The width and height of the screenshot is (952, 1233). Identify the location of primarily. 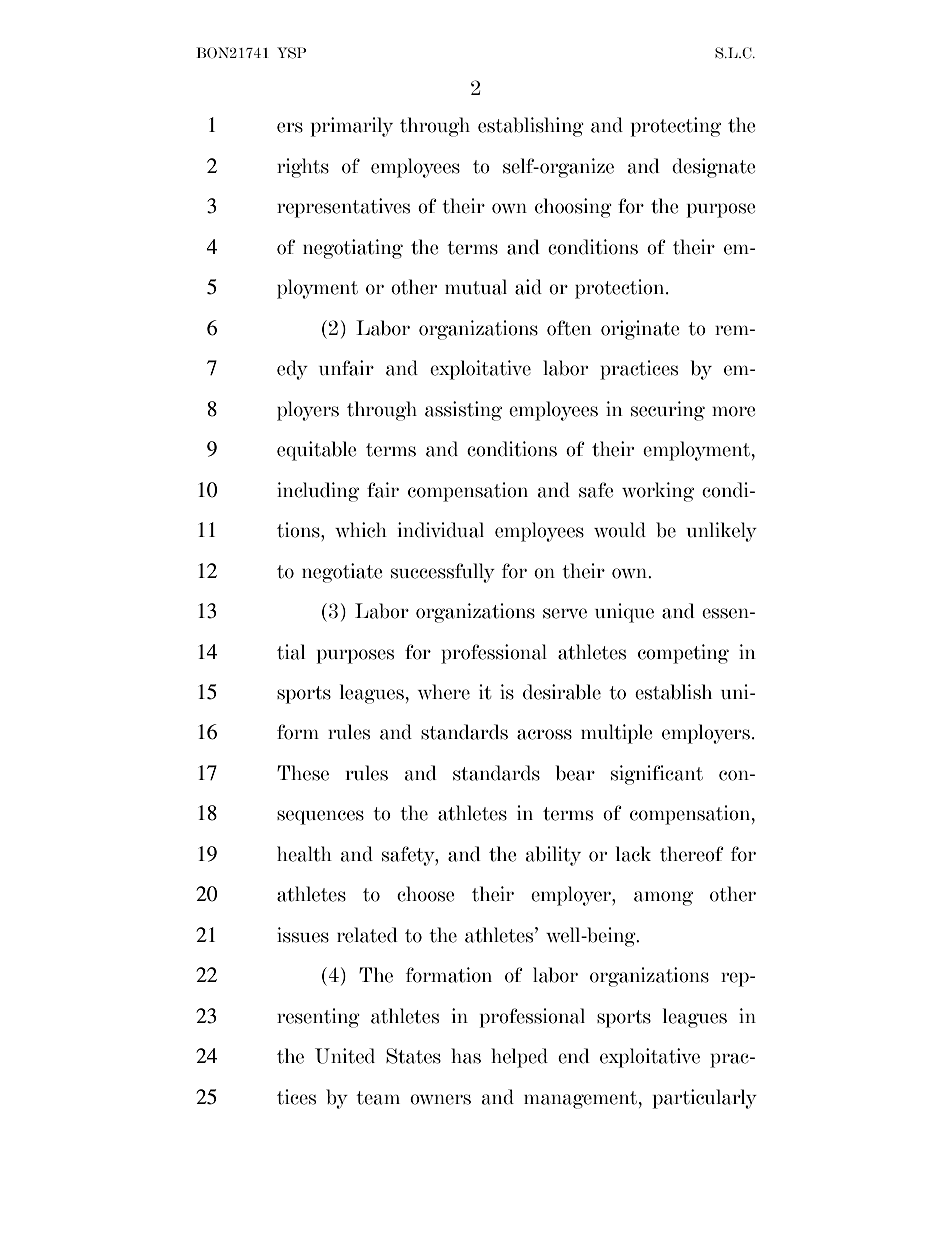
(352, 127).
